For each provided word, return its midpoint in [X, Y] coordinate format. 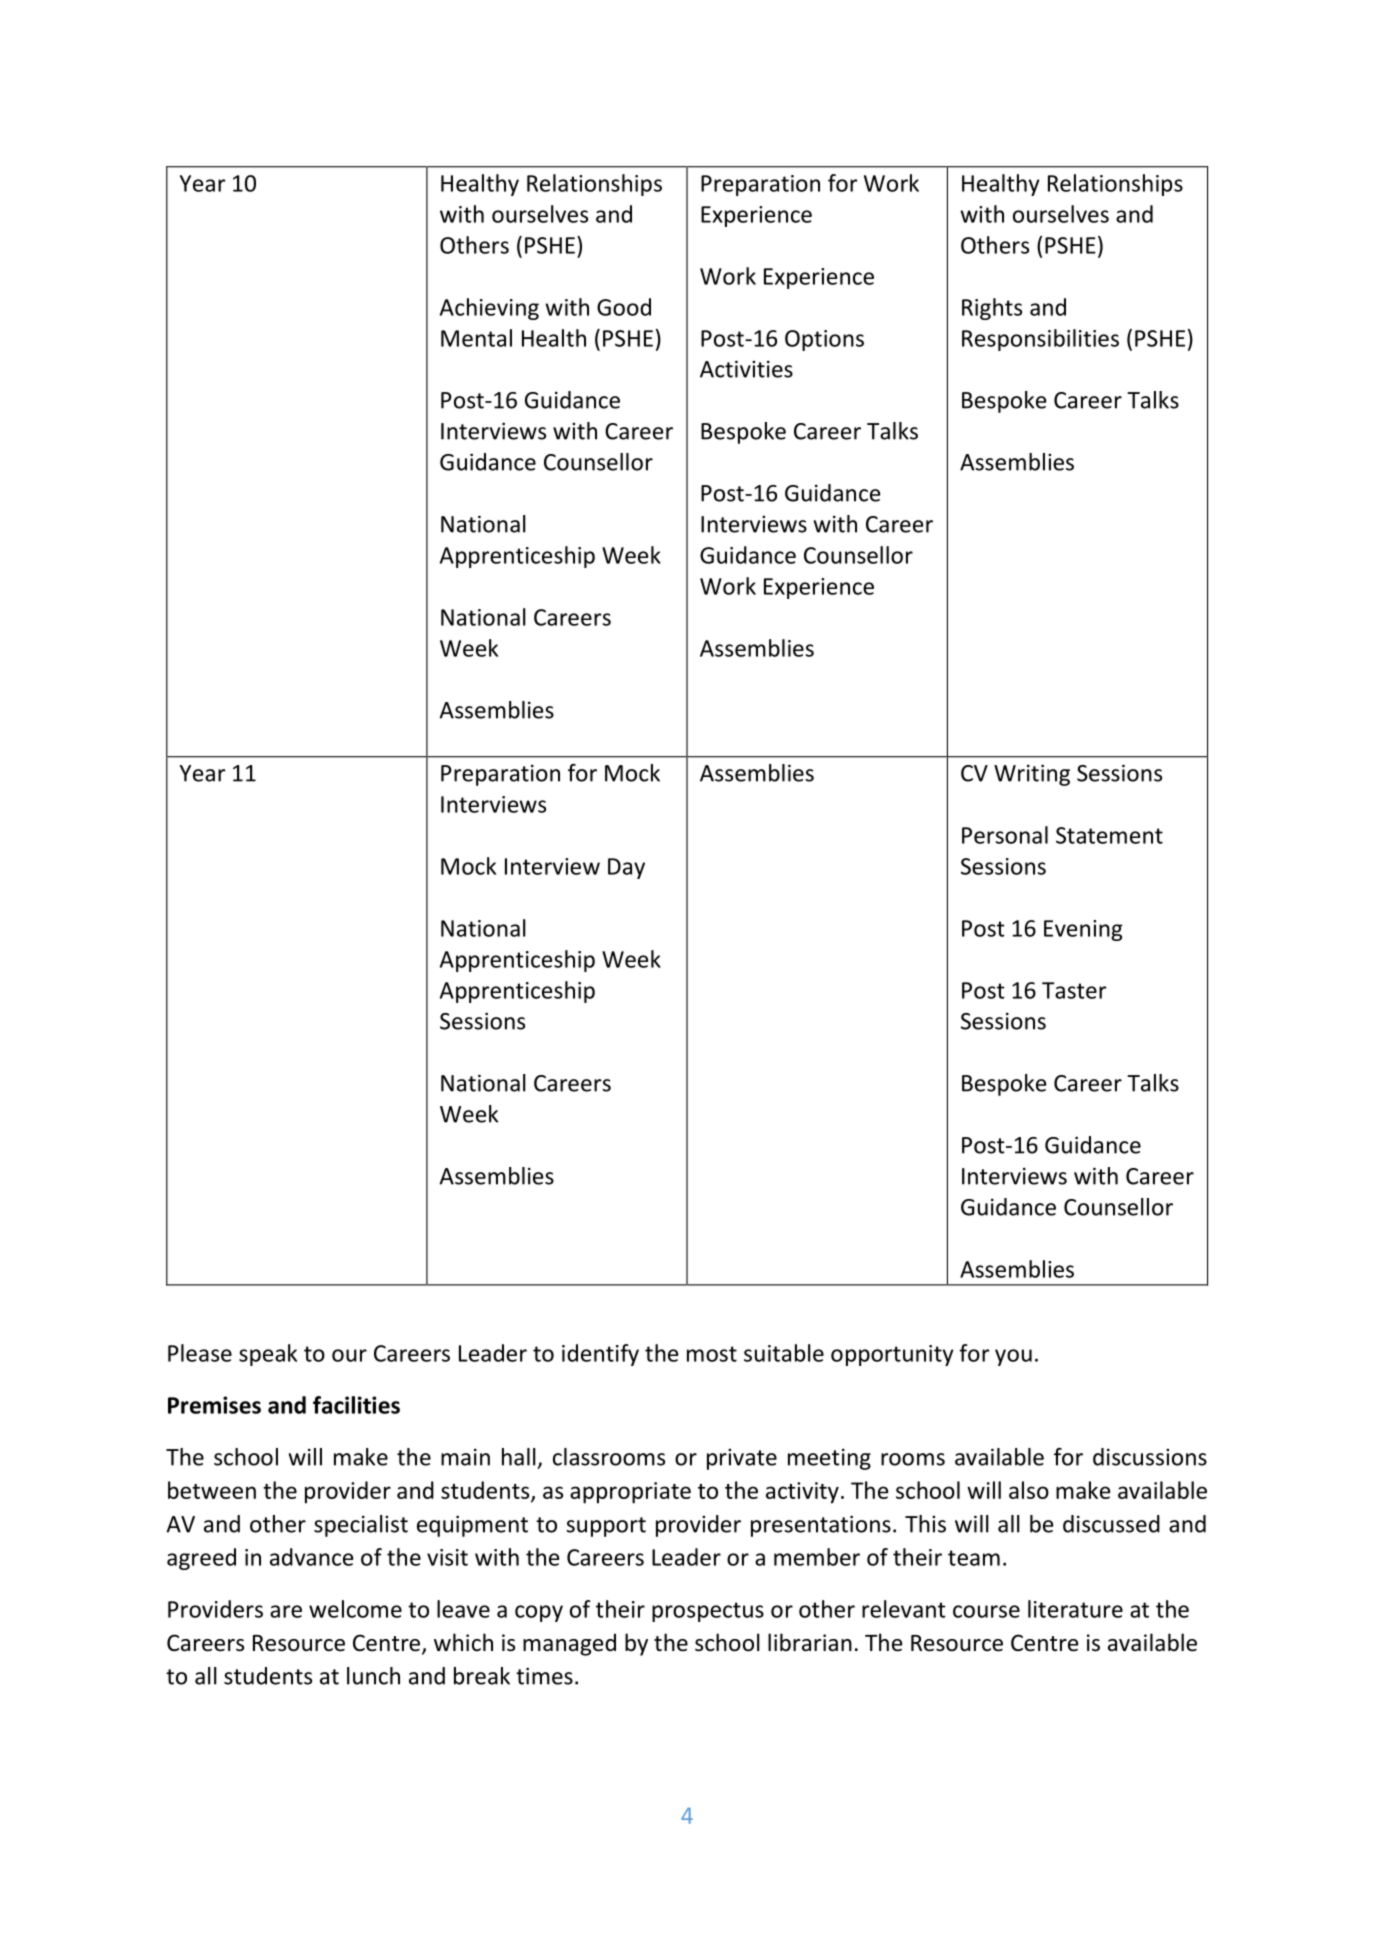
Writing [1032, 775]
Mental [476, 338]
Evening [1083, 930]
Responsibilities [1040, 340]
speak [268, 1355]
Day [626, 868]
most [712, 1354]
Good [624, 307]
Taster [1074, 990]
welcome [355, 1609]
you [1013, 1357]
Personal [1005, 835]
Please [200, 1353]
